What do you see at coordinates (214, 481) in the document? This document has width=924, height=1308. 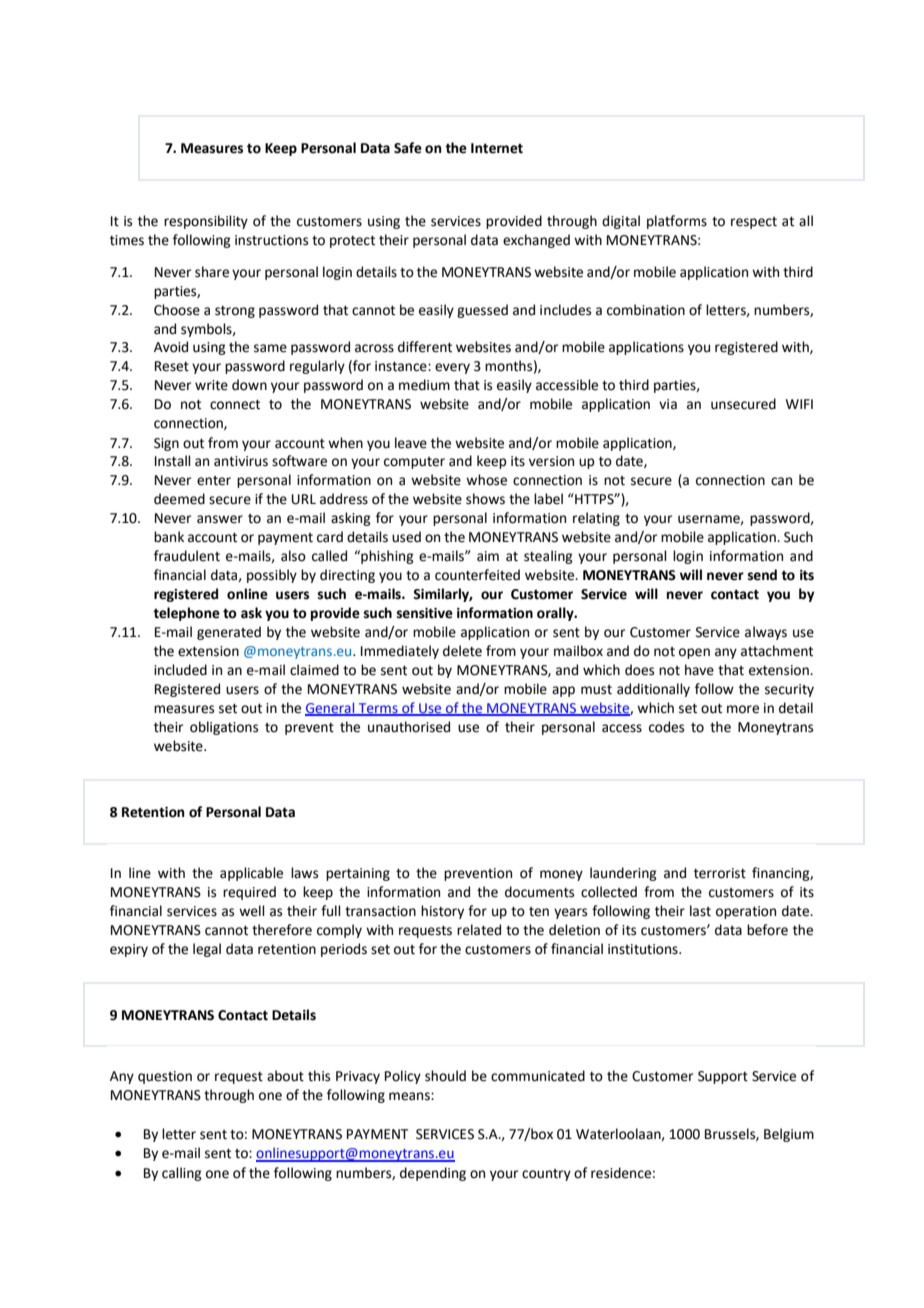 I see `enter` at bounding box center [214, 481].
